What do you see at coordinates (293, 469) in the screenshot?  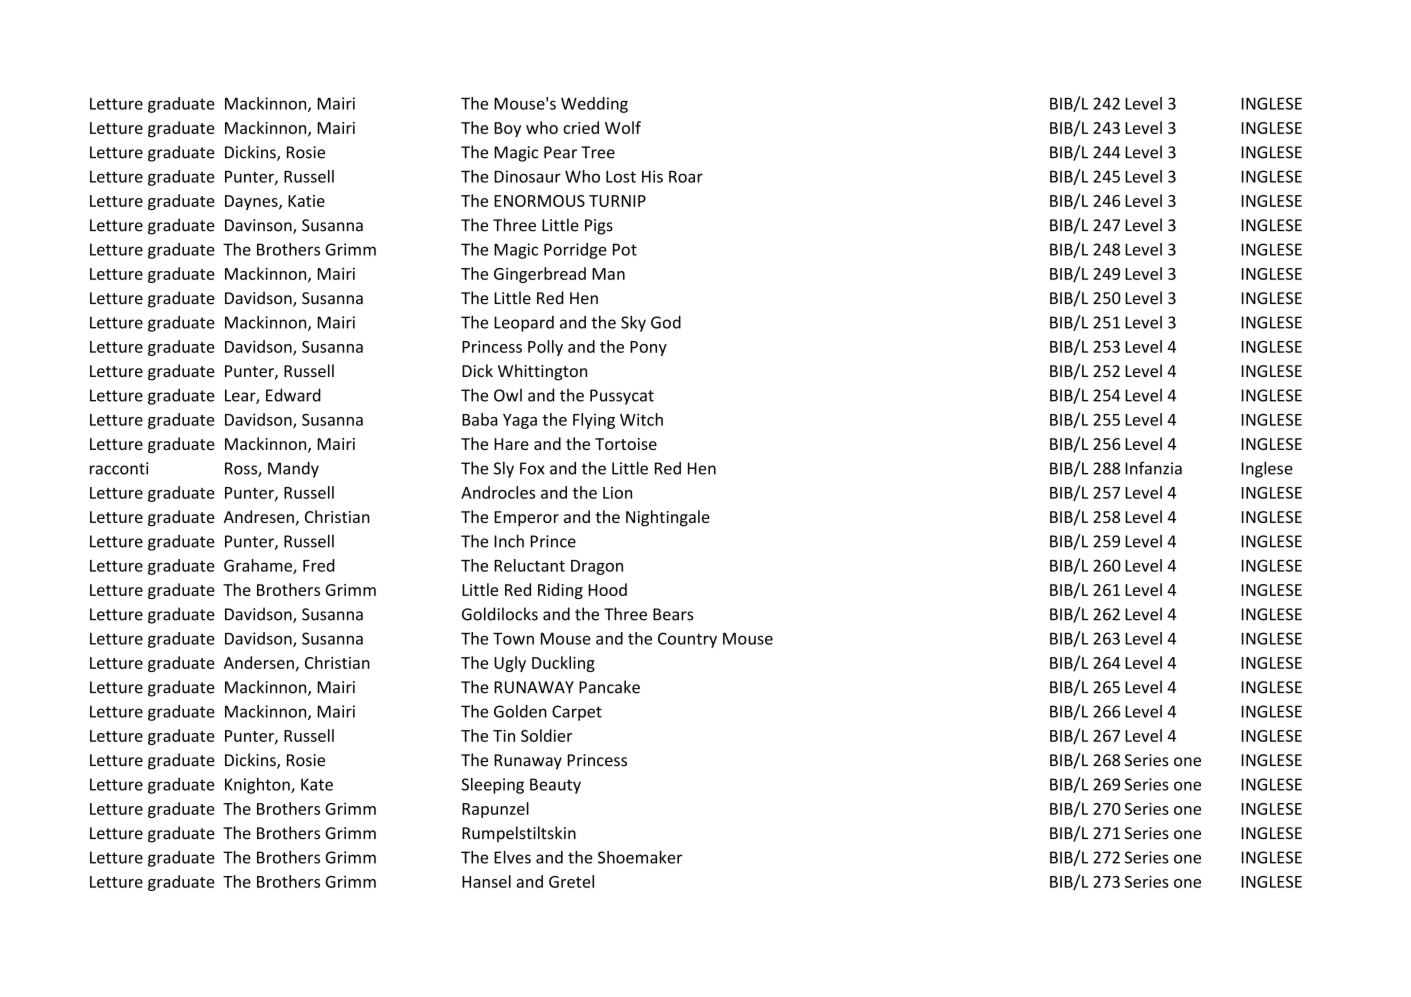 I see `Mandy` at bounding box center [293, 469].
